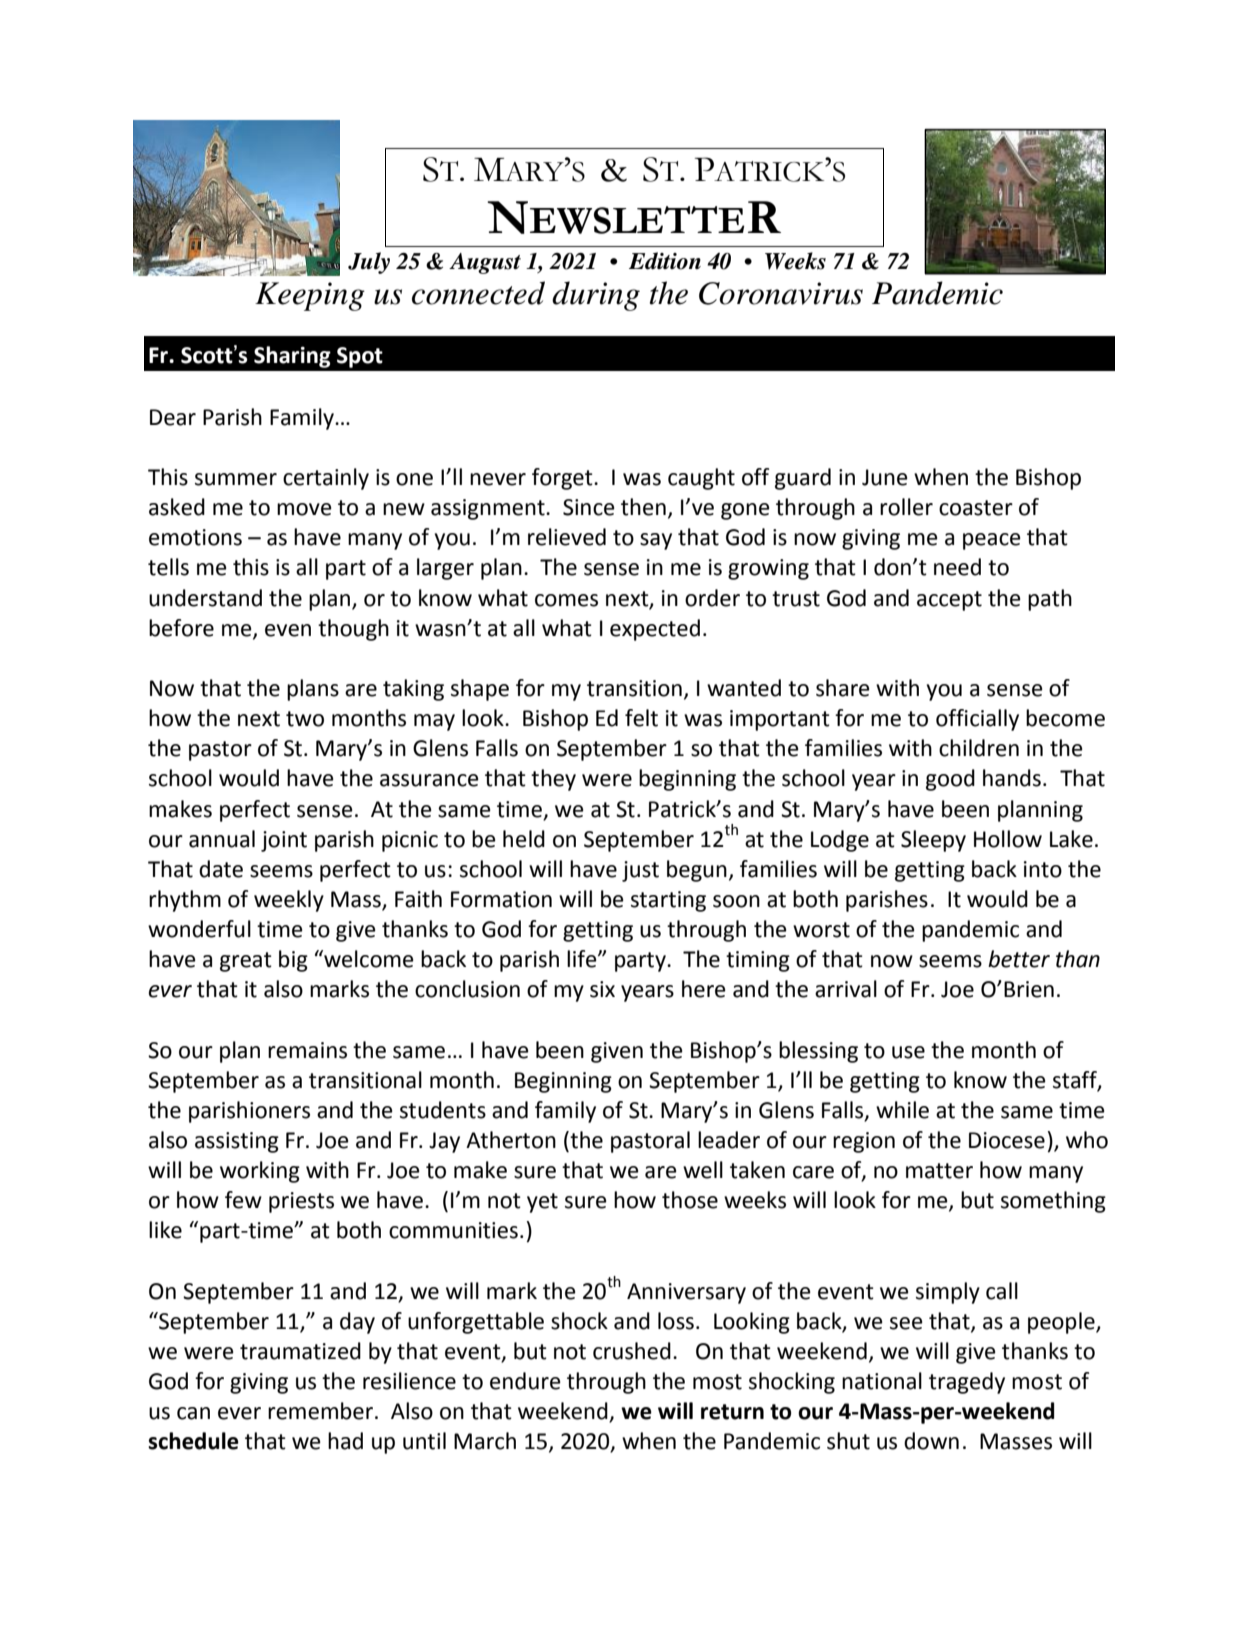 The height and width of the screenshot is (1629, 1259). What do you see at coordinates (596, 296) in the screenshot?
I see `during` at bounding box center [596, 296].
